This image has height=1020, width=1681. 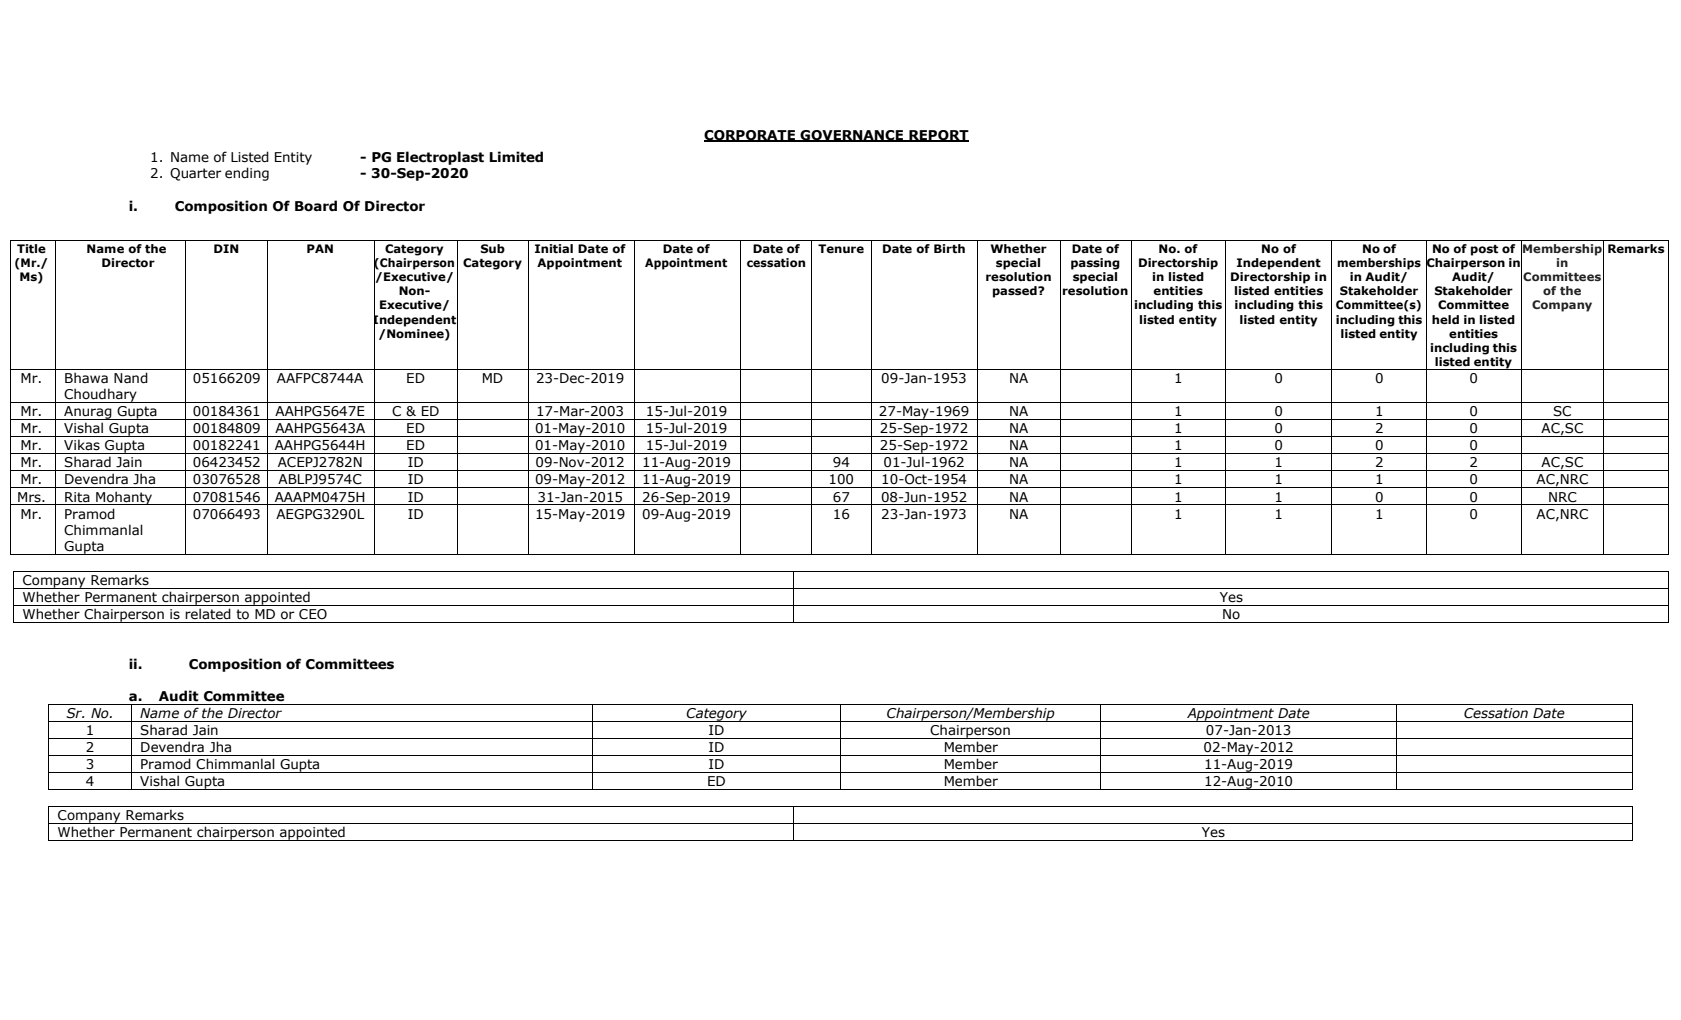 I want to click on Initial, so click(x=554, y=248).
